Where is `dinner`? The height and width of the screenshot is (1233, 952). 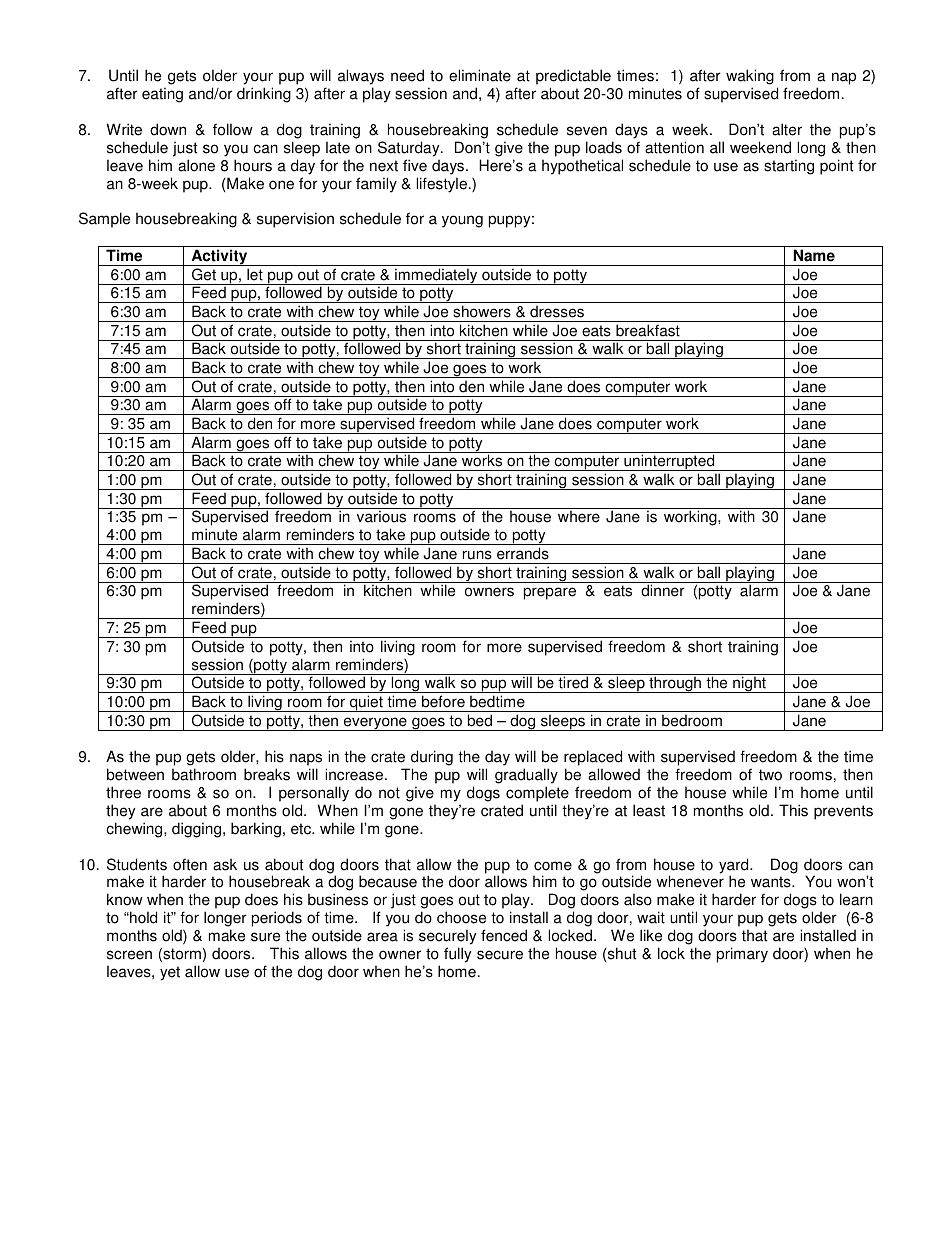
dinner is located at coordinates (663, 590).
